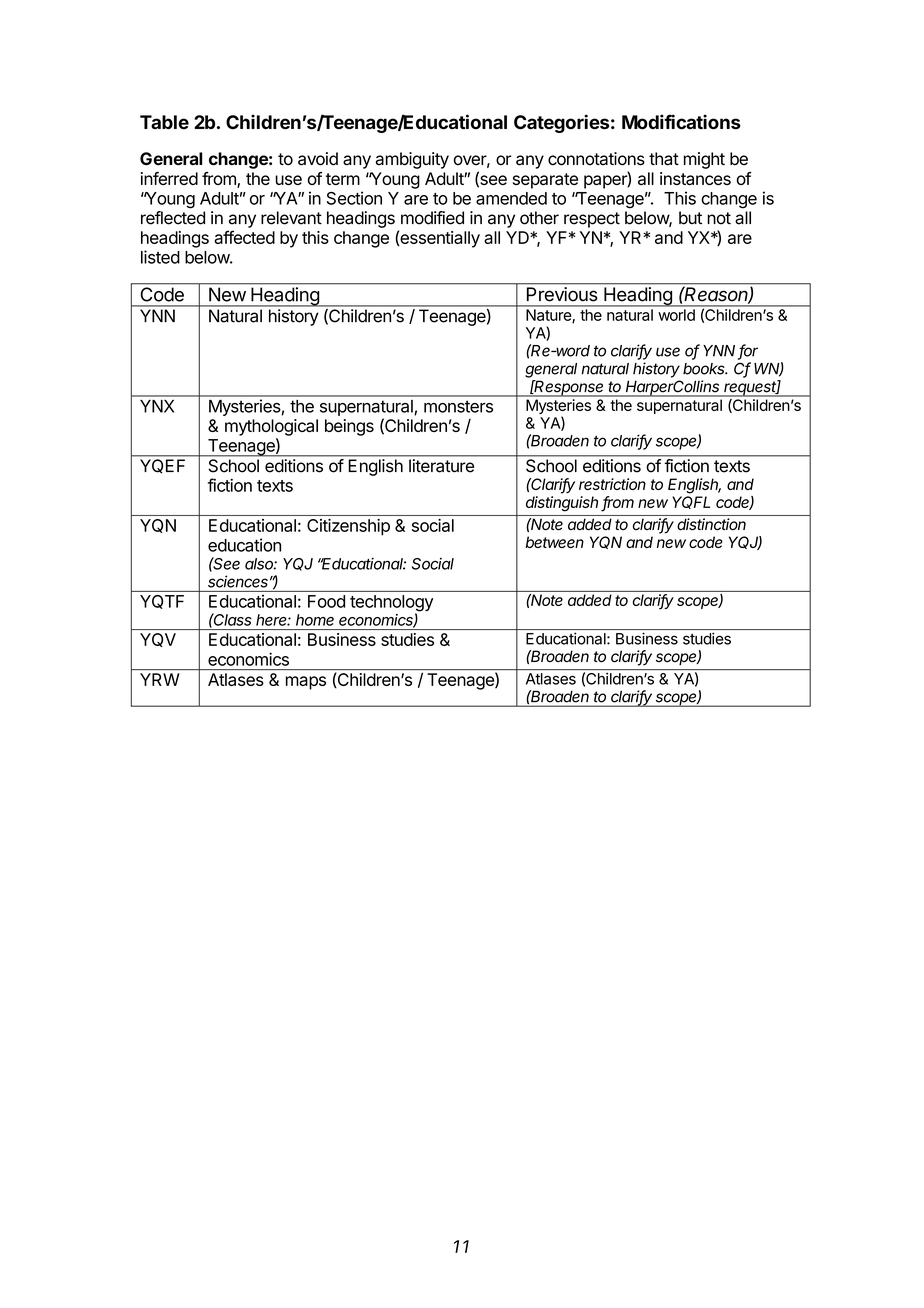  I want to click on restriction, so click(612, 484).
